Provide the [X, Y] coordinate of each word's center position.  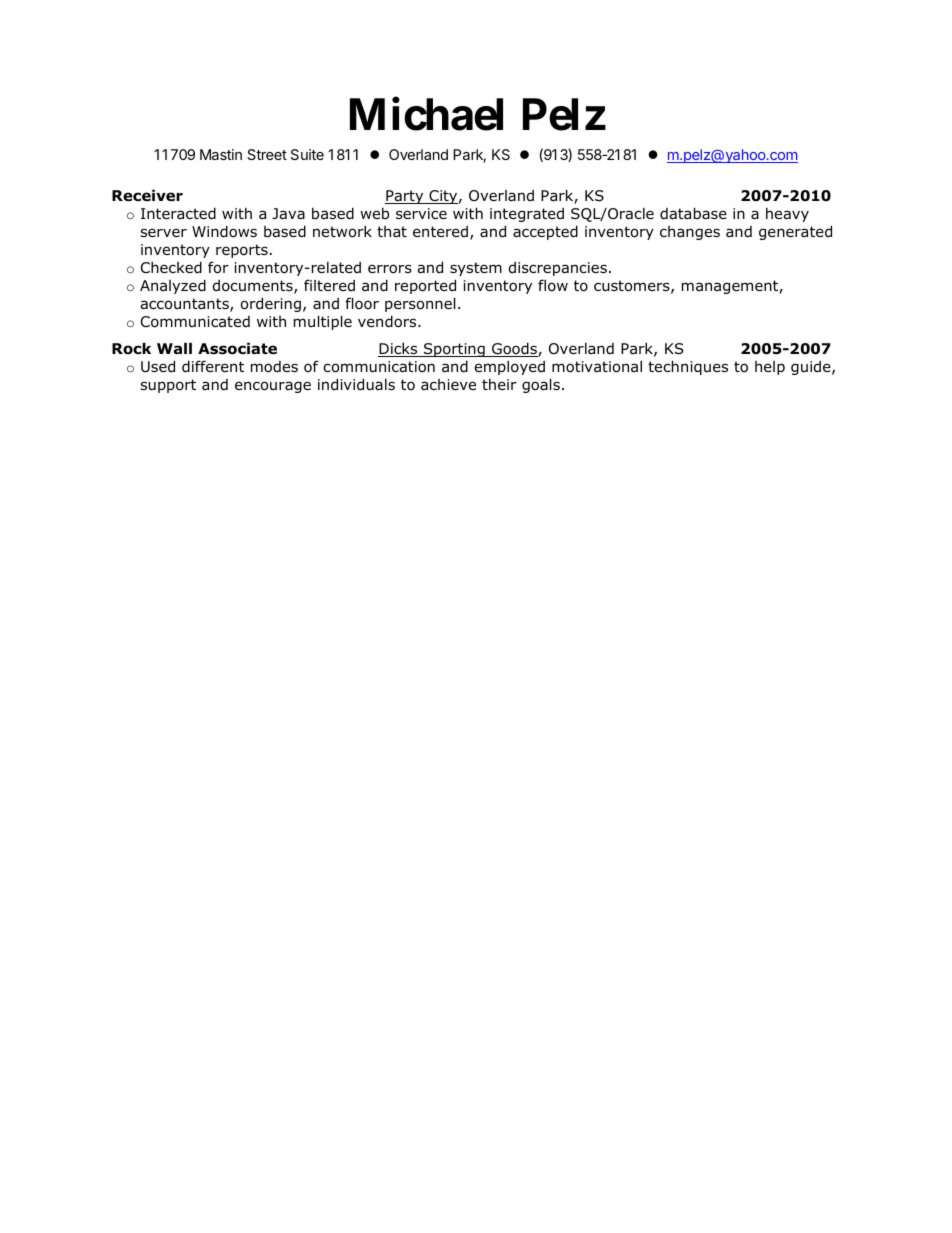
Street [267, 154]
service [421, 213]
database [693, 213]
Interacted [178, 213]
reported [425, 286]
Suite [307, 154]
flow [553, 285]
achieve [448, 384]
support [168, 386]
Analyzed [173, 286]
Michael [426, 114]
